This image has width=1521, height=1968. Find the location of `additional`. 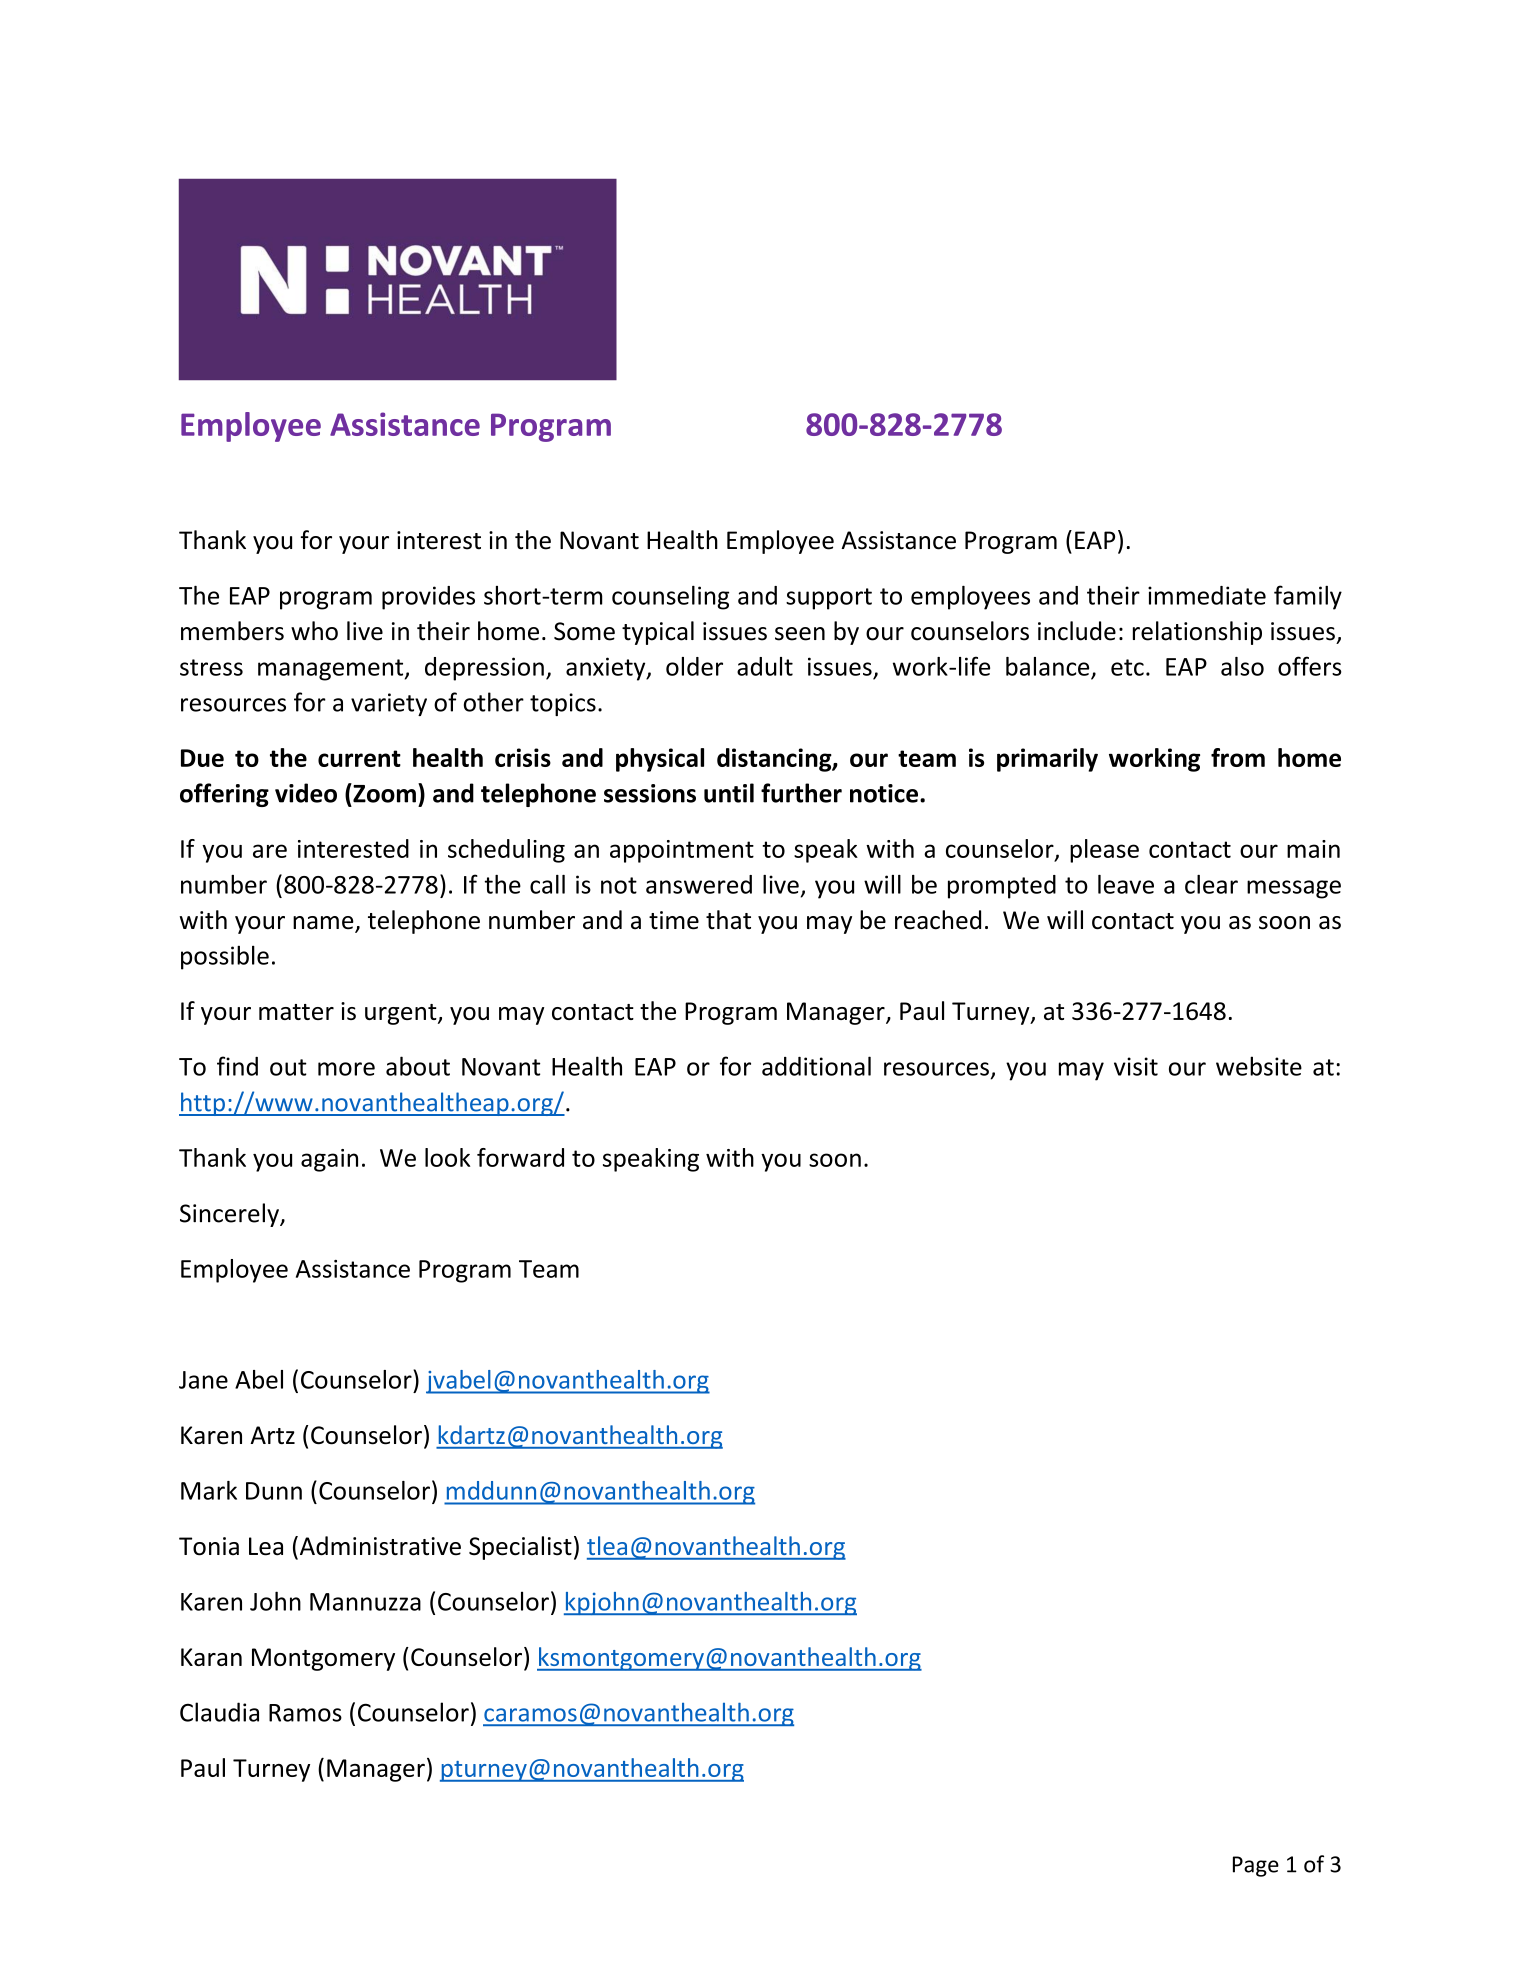

additional is located at coordinates (816, 1066).
